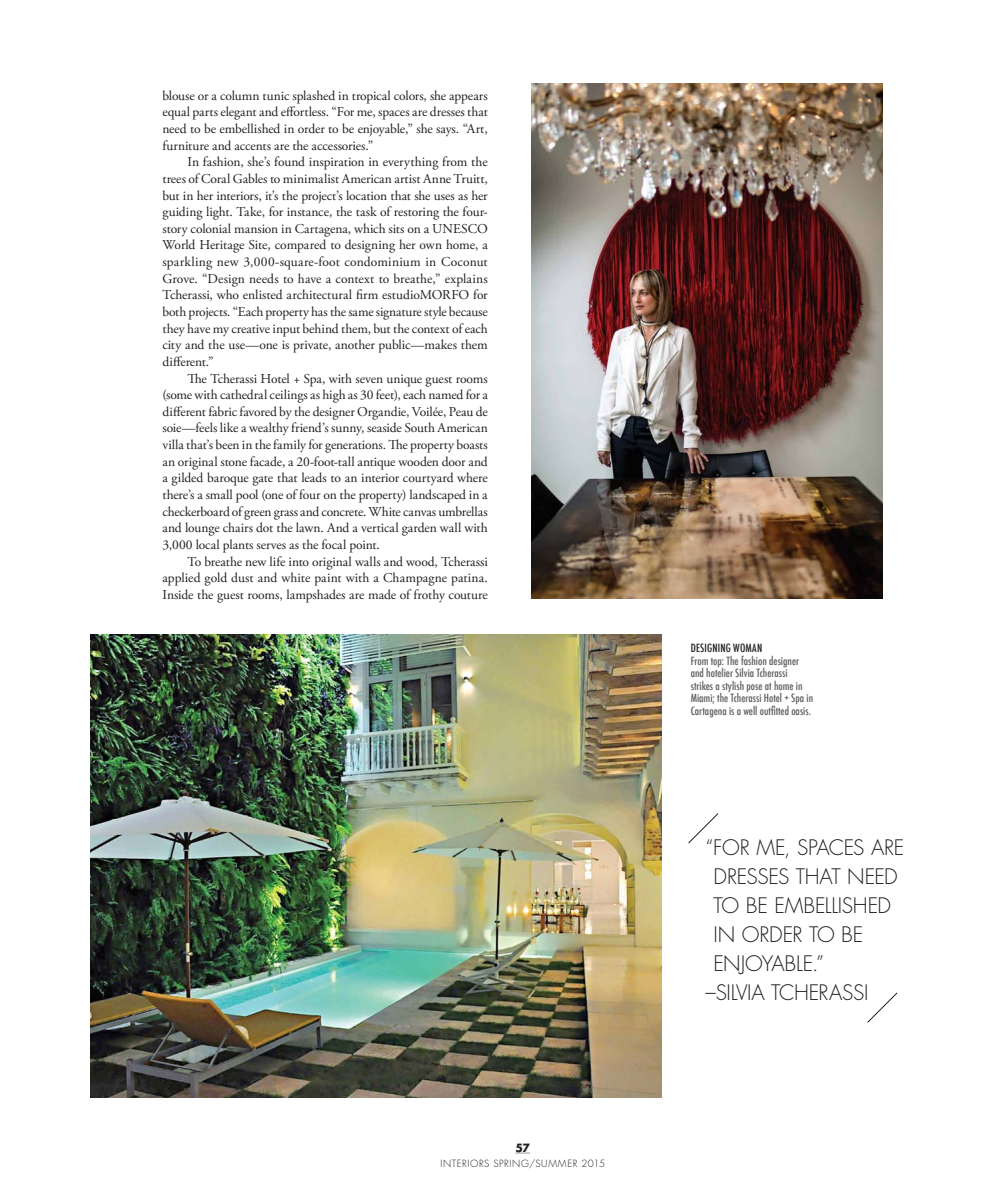 This document has height=1204, width=996. Describe the element at coordinates (256, 228) in the document. I see `mansion` at that location.
